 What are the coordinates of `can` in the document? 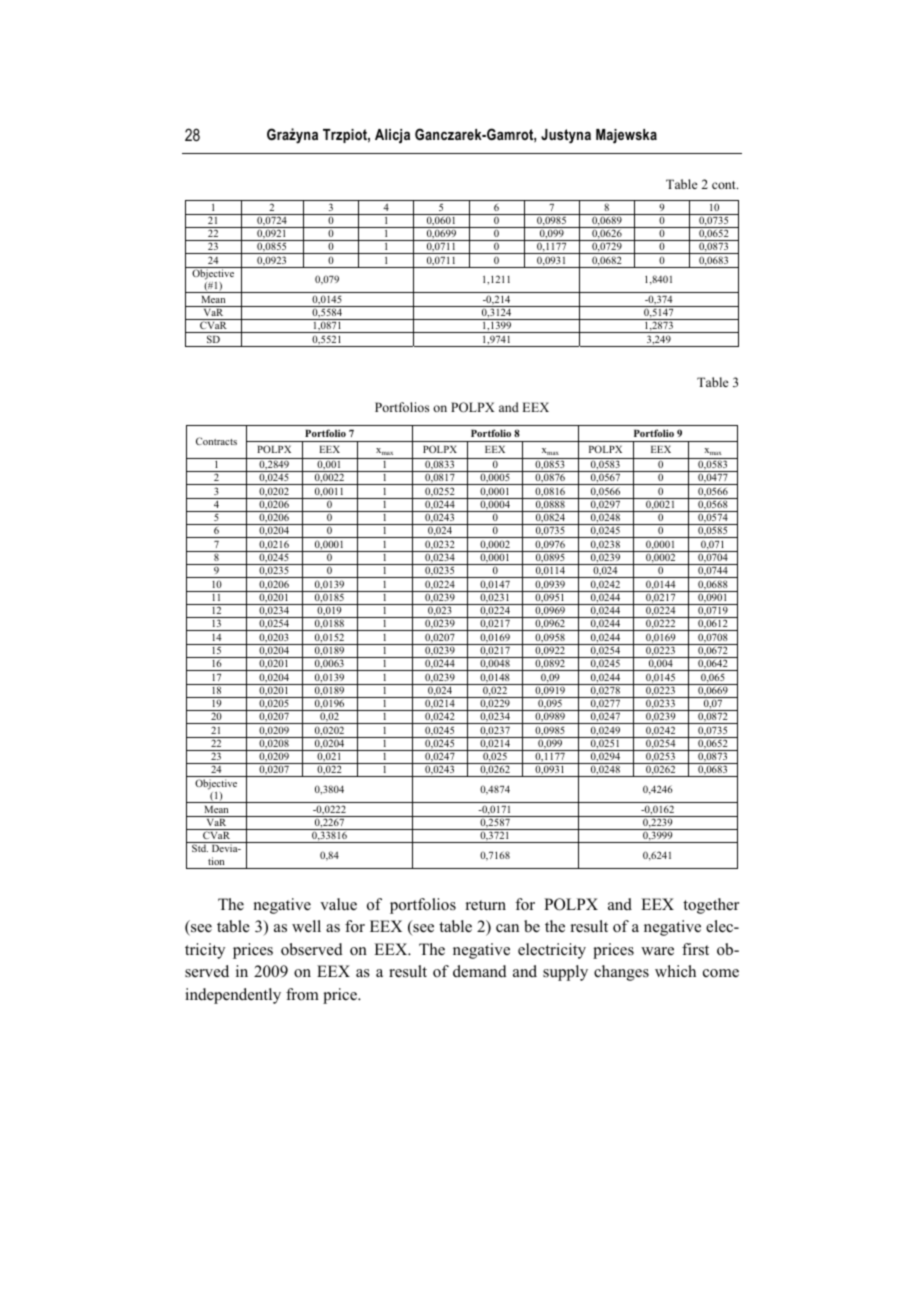 It's located at (507, 928).
